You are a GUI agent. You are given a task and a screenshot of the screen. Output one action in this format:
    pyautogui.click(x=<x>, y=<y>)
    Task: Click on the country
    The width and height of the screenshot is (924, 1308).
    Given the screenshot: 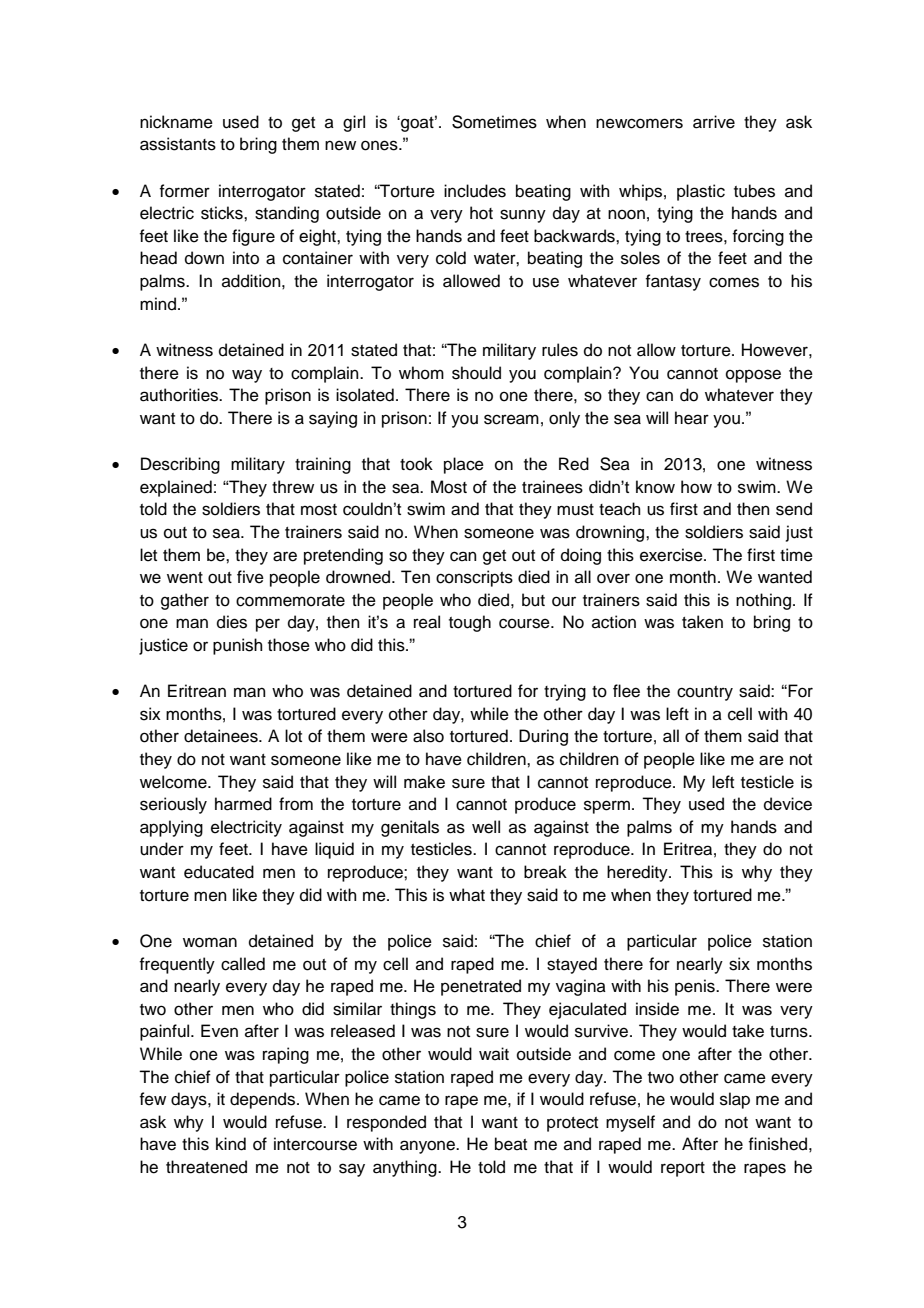 What is the action you would take?
    pyautogui.click(x=705, y=693)
